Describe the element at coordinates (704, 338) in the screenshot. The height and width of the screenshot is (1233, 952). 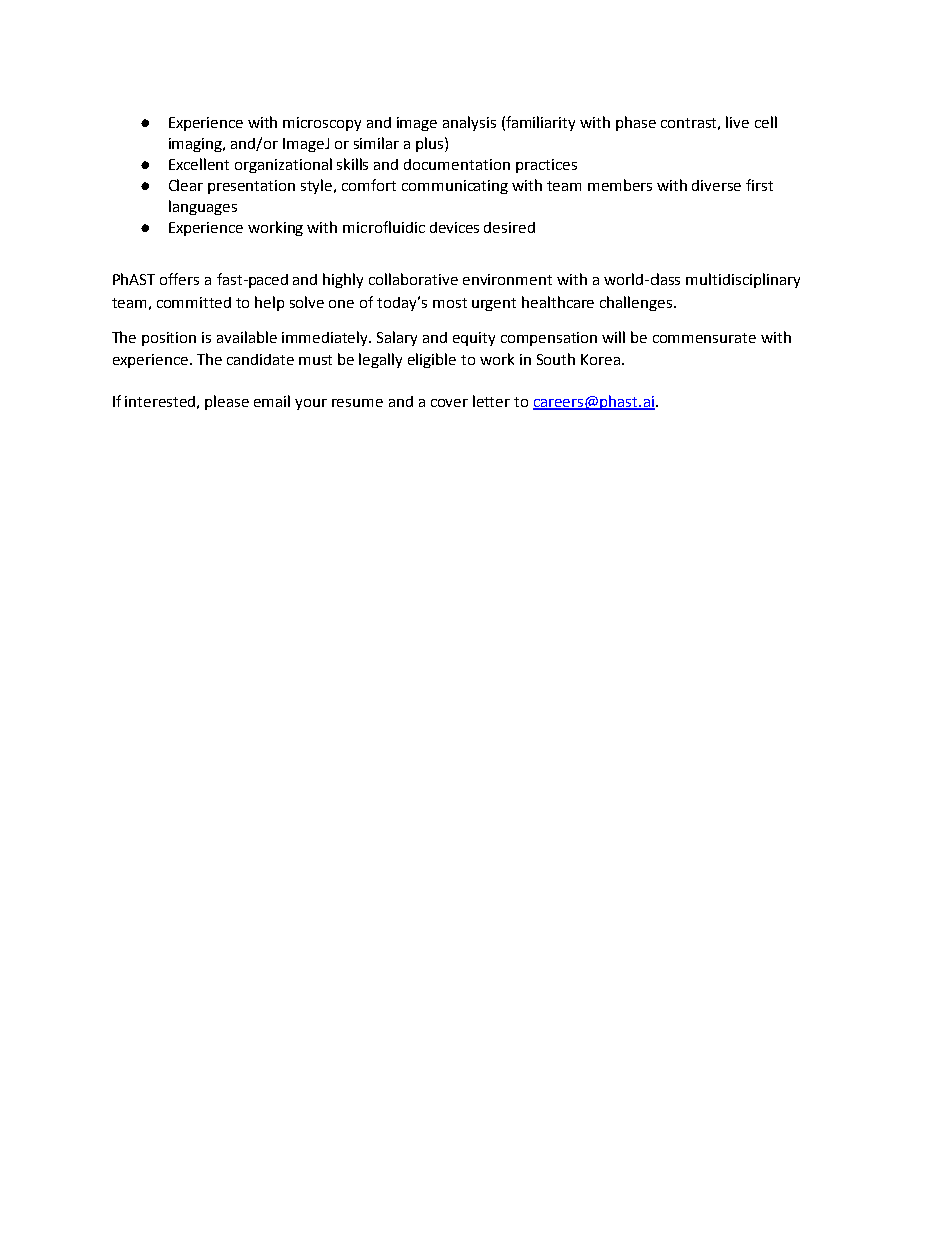
I see `commensurate` at that location.
